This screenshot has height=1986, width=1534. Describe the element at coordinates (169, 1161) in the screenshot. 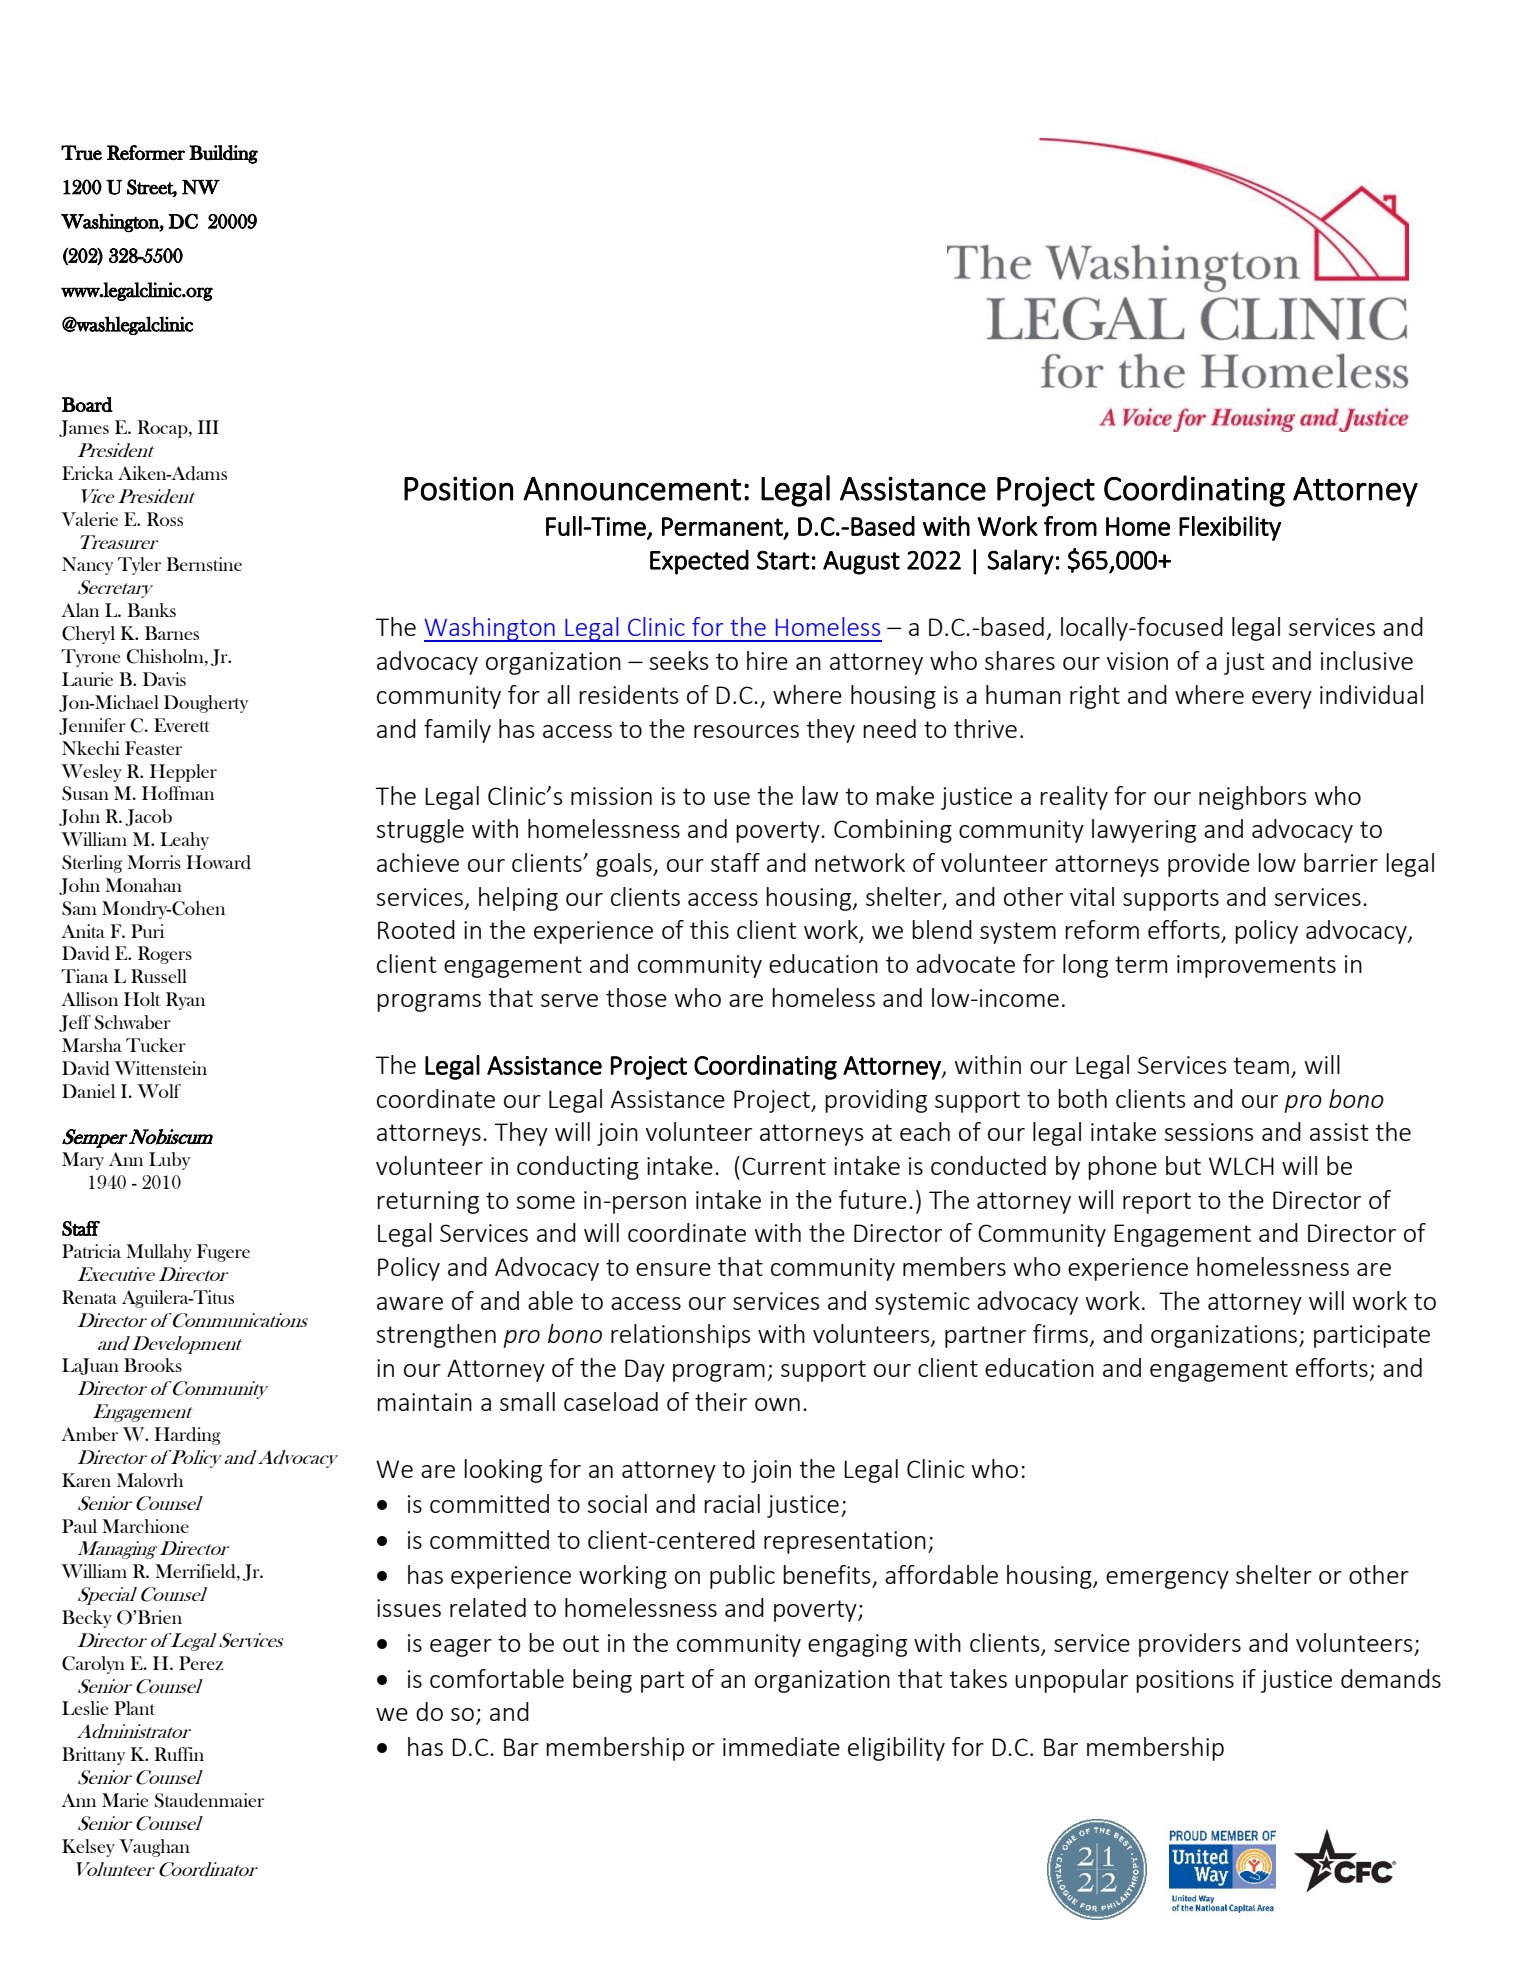

I see `Luby` at that location.
